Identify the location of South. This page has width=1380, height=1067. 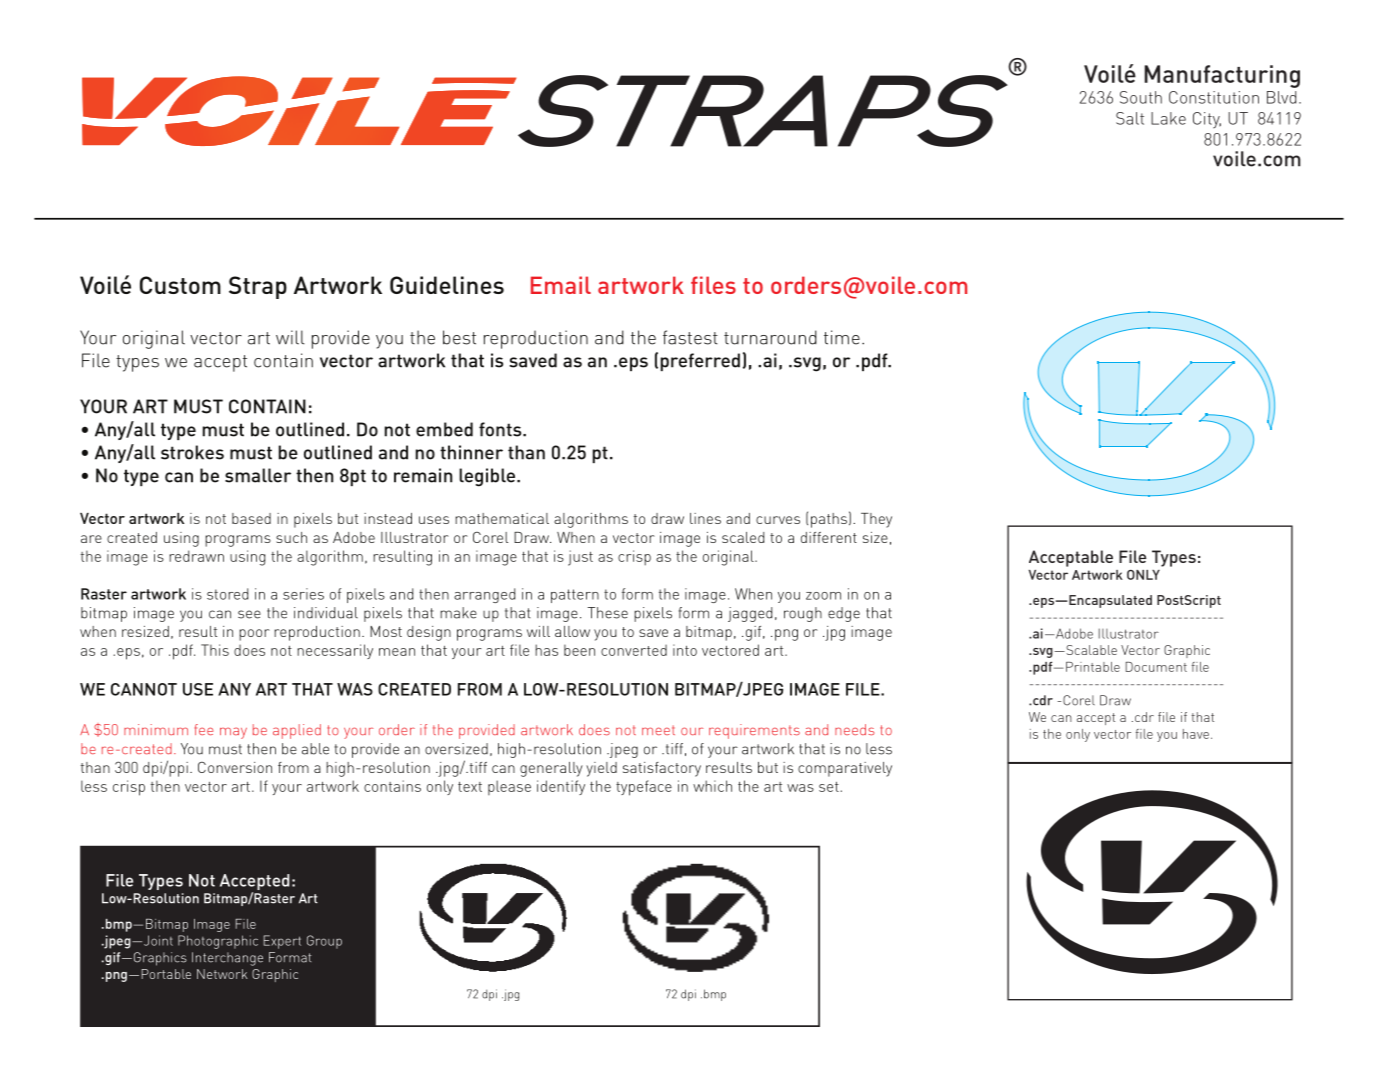
(1141, 97).
